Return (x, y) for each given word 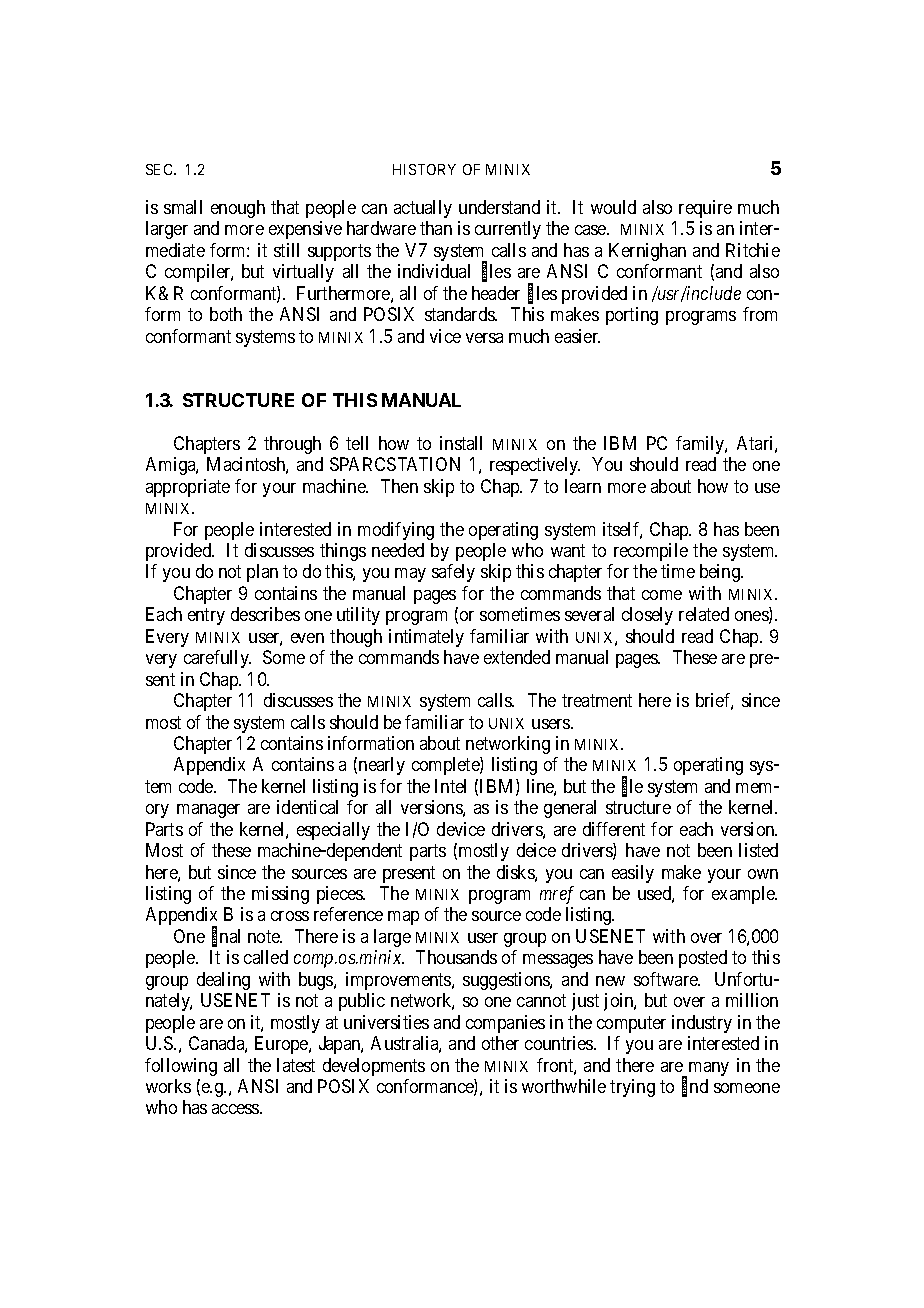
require (705, 209)
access (236, 1109)
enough (238, 209)
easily (633, 874)
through (292, 445)
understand (499, 207)
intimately (426, 638)
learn (583, 486)
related (704, 614)
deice (536, 850)
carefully (217, 659)
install (461, 443)
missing (280, 895)
